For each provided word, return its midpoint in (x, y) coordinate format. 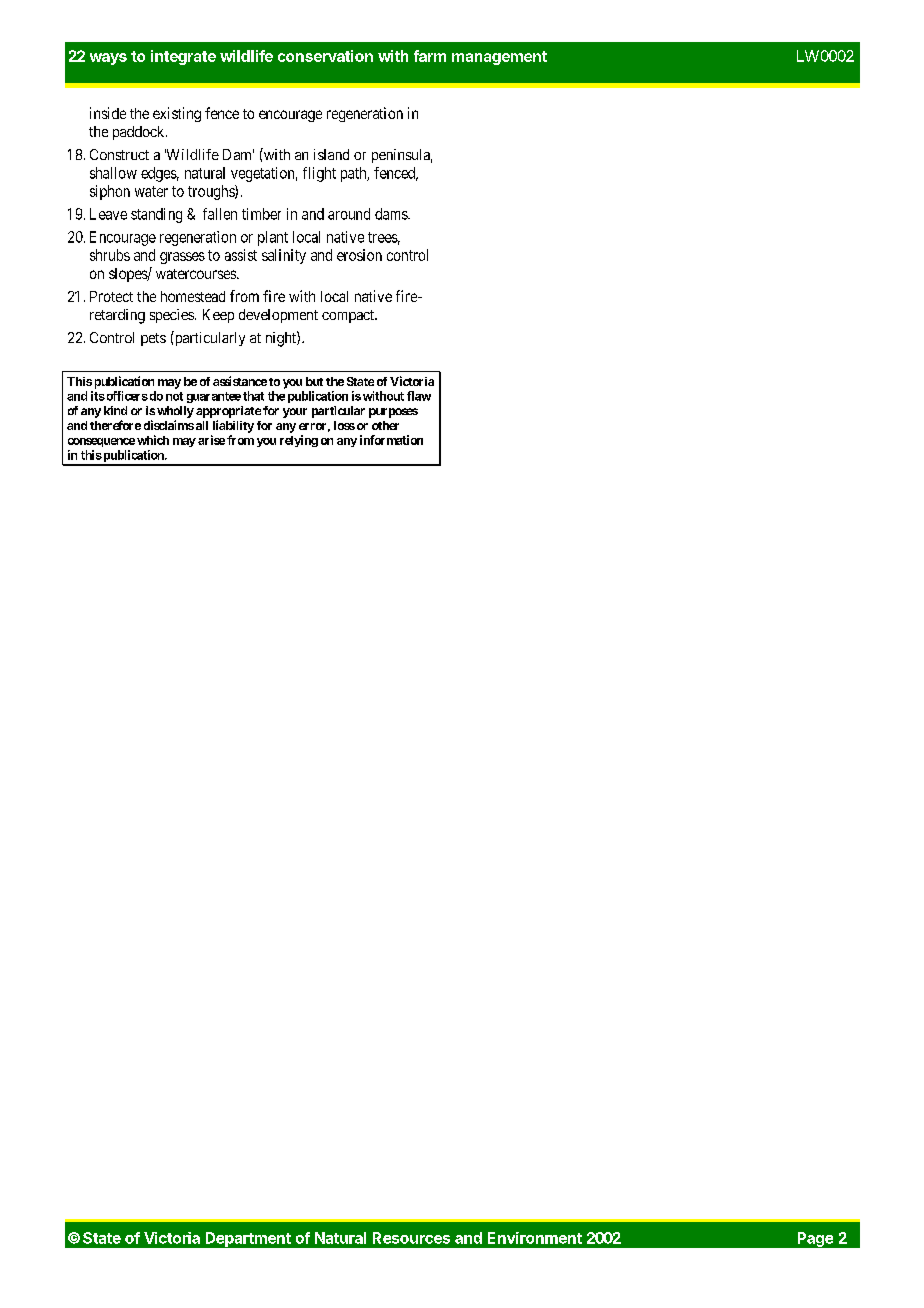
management (499, 58)
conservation (325, 56)
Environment (535, 1238)
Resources (411, 1238)
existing (177, 114)
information (391, 440)
